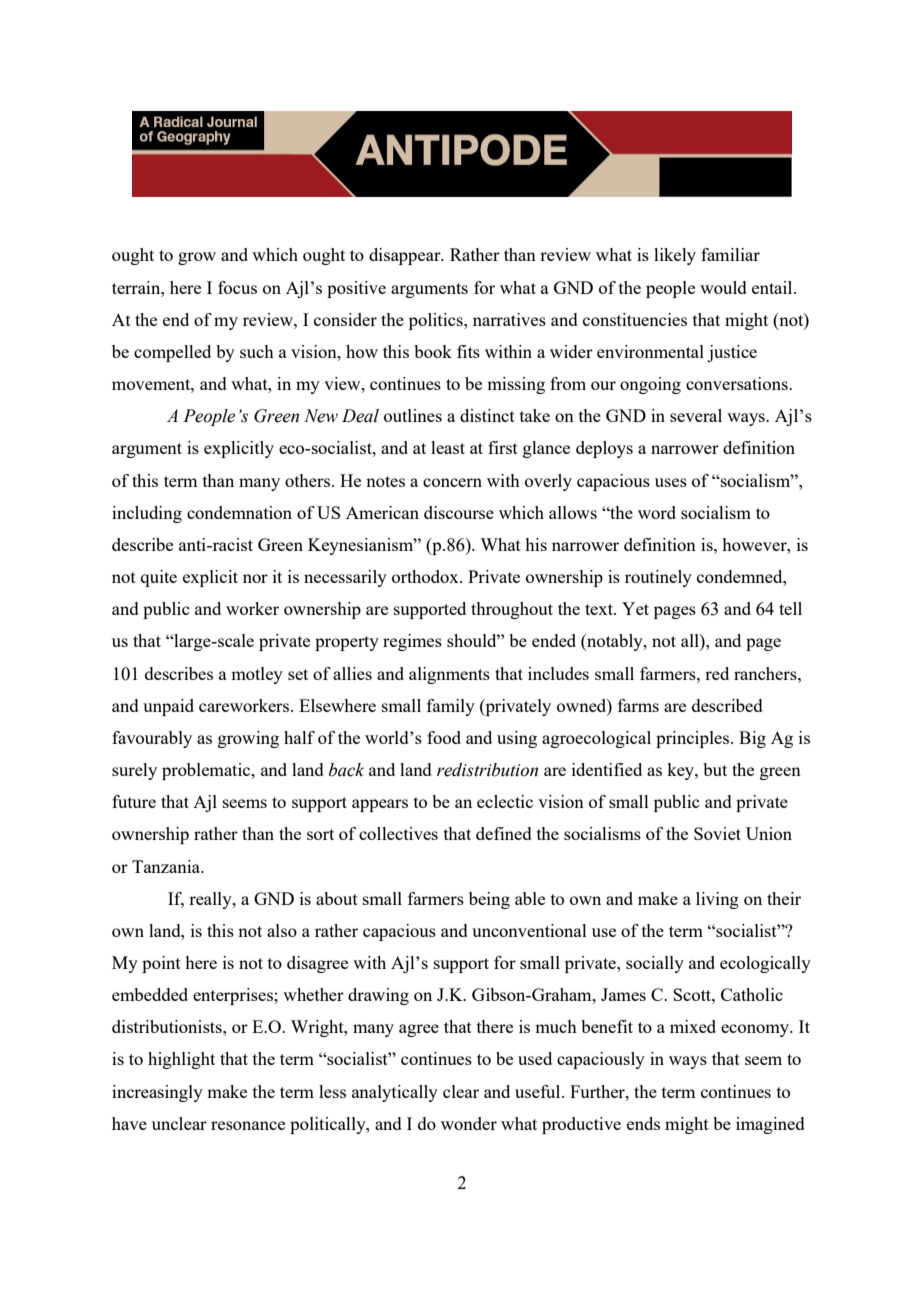  What do you see at coordinates (766, 673) in the page?
I see `ranchers` at bounding box center [766, 673].
